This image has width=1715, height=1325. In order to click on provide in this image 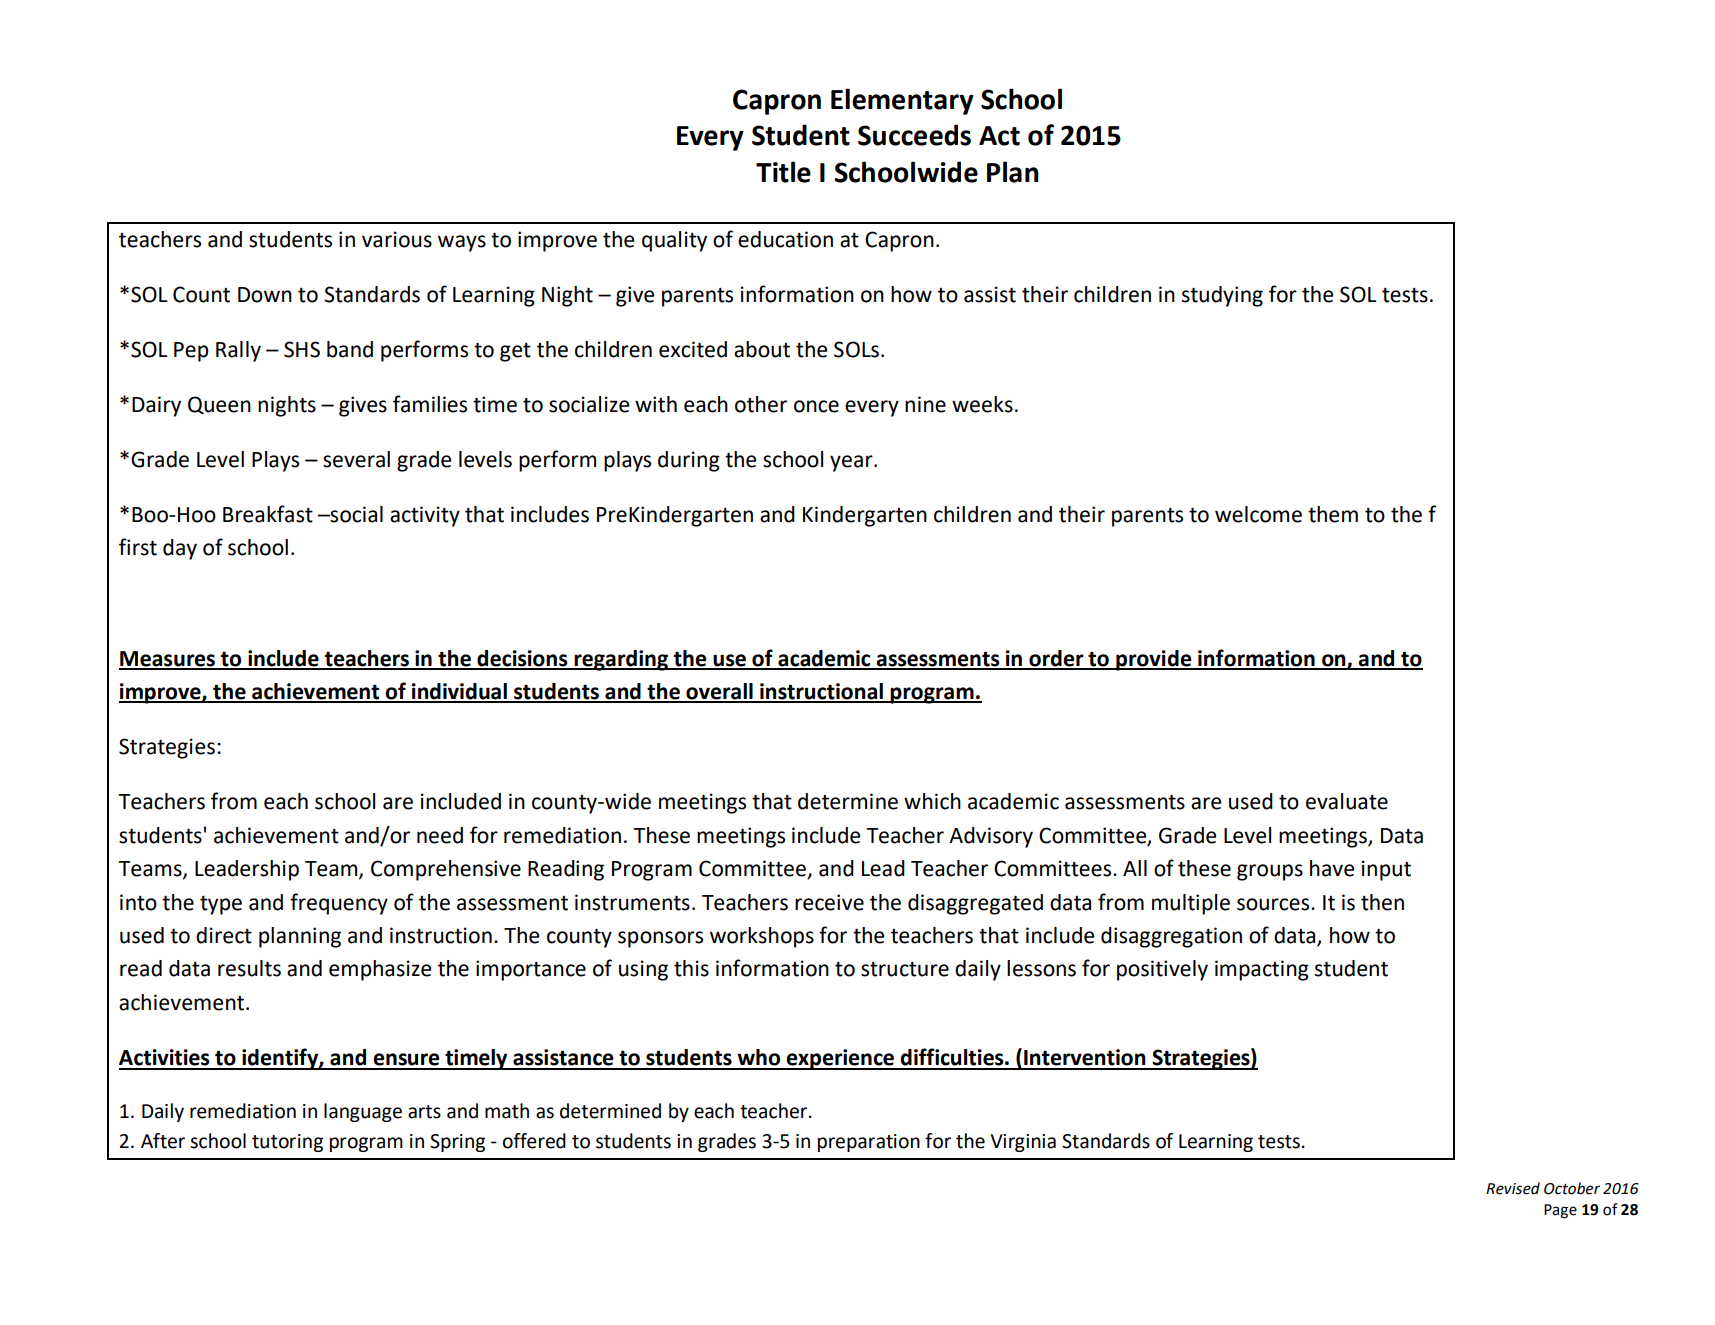, I will do `click(1154, 660)`.
